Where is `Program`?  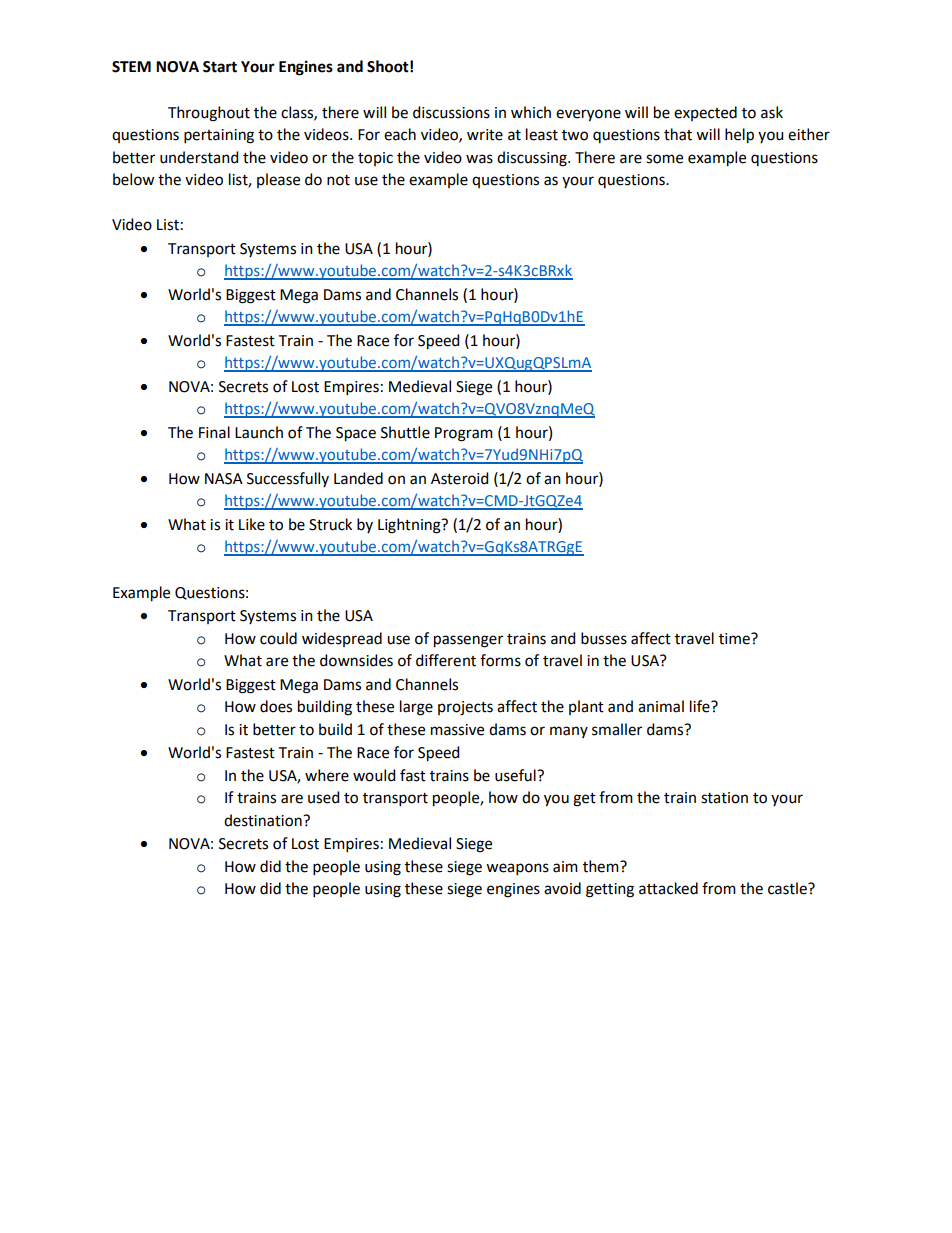 Program is located at coordinates (464, 434).
